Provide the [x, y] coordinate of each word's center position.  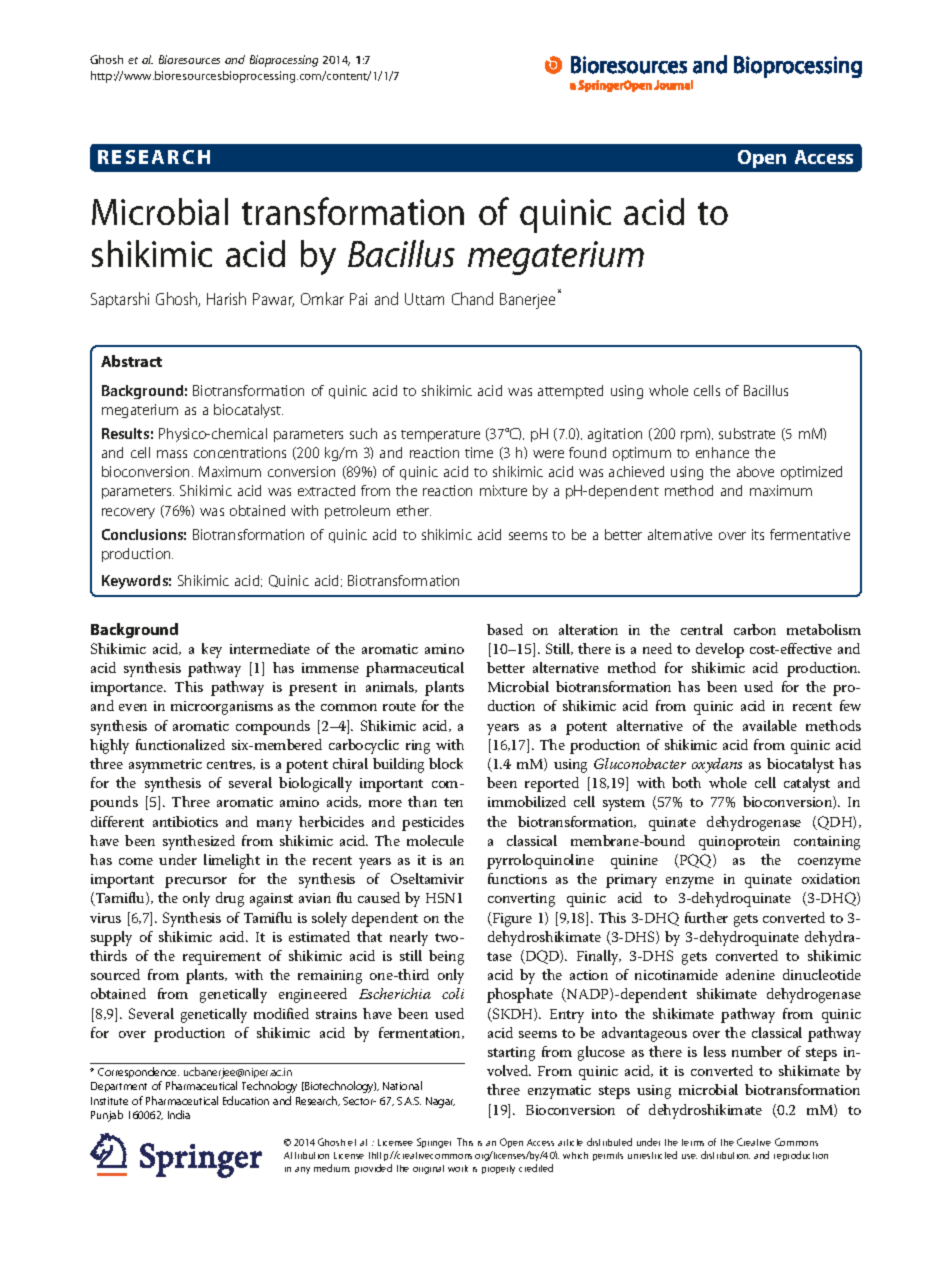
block [446, 763]
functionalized [180, 744]
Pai [358, 299]
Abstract [131, 361]
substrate [747, 433]
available [770, 725]
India [179, 1114]
